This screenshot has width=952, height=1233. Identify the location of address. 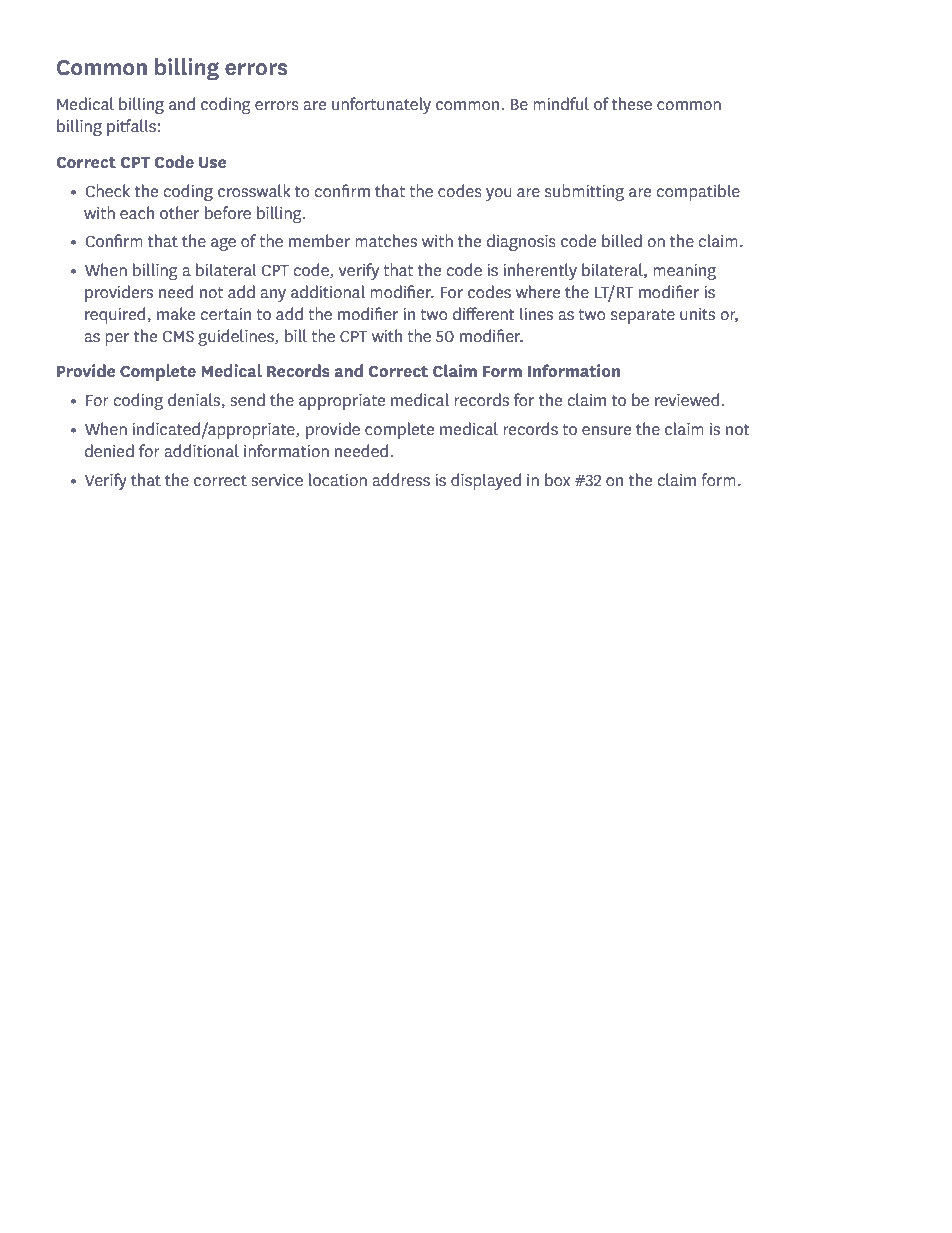
(401, 479).
